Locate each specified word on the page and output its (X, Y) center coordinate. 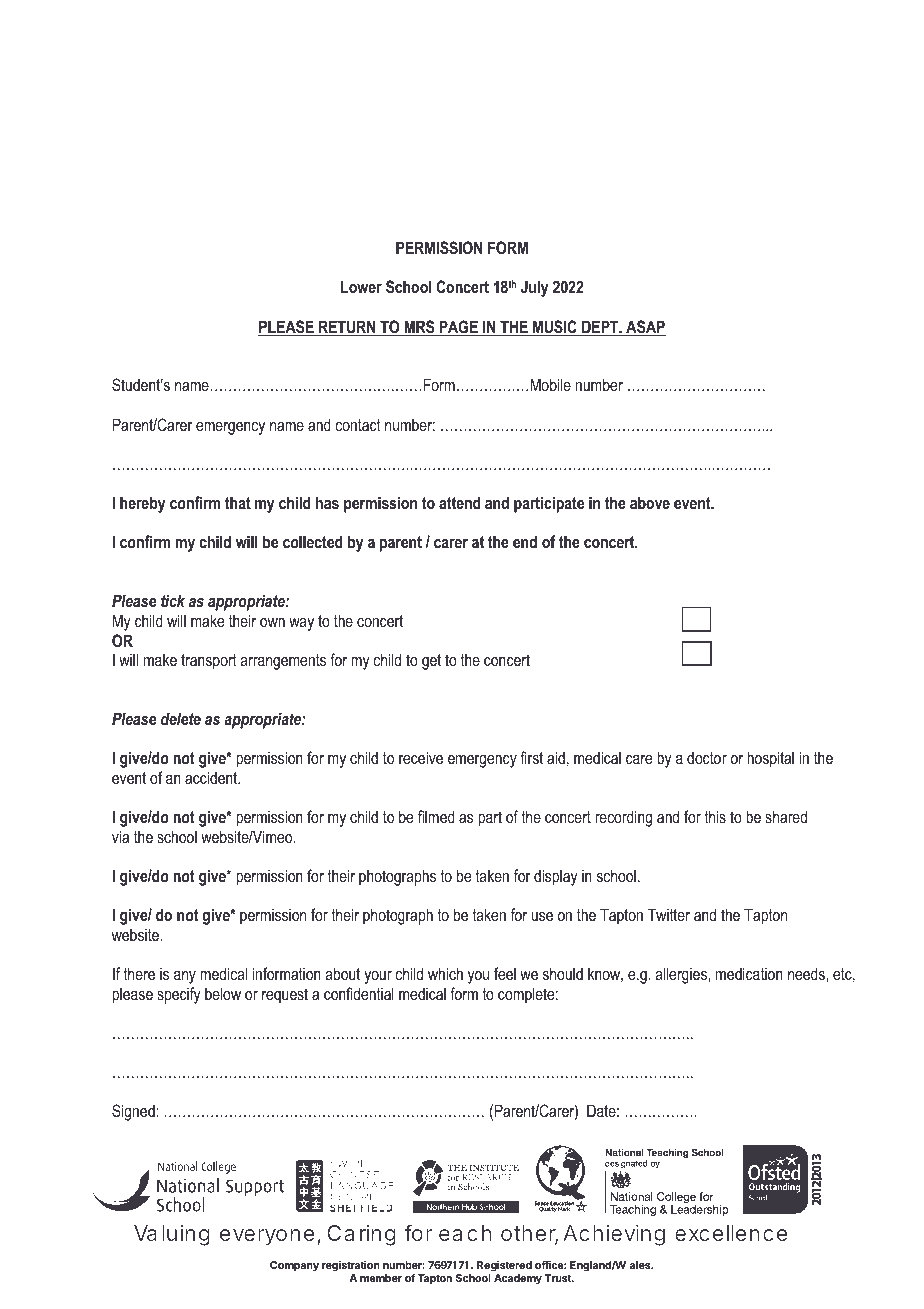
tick (173, 600)
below (223, 993)
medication (749, 973)
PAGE (458, 328)
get (431, 662)
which (445, 973)
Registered (504, 1266)
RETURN (347, 328)
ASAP (645, 328)
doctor (707, 757)
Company (294, 1266)
